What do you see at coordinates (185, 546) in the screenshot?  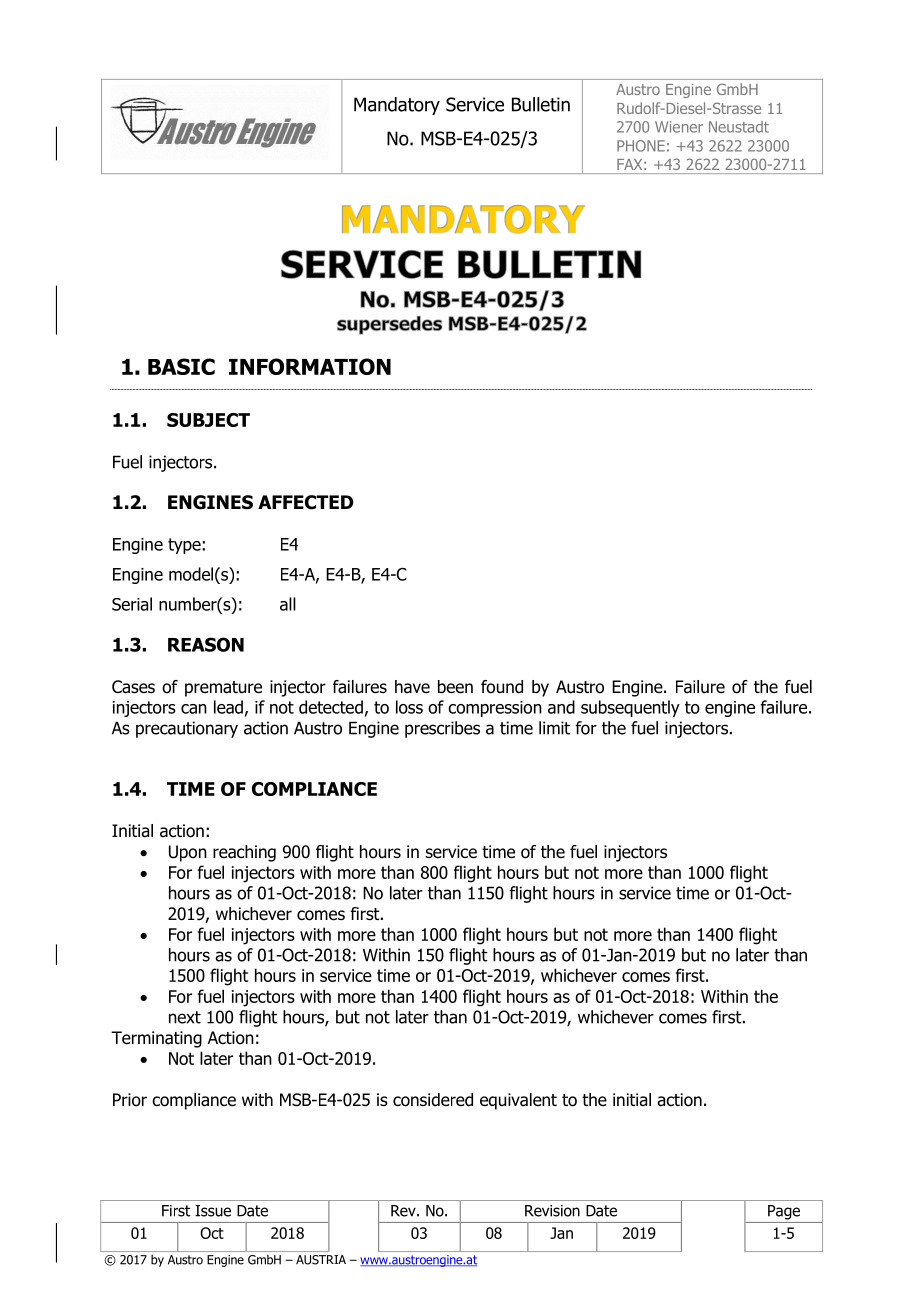 I see `type` at bounding box center [185, 546].
